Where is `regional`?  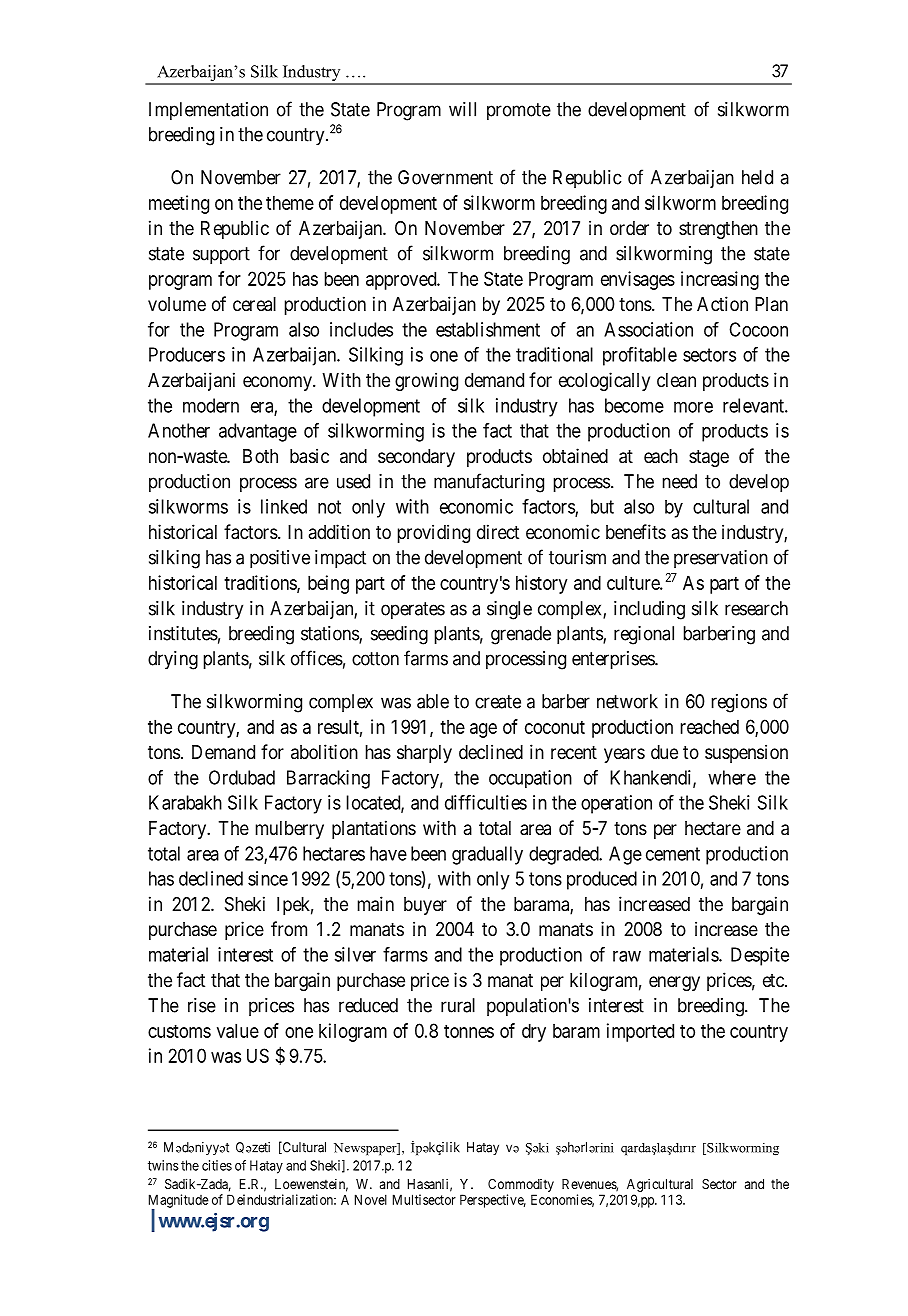
regional is located at coordinates (644, 635).
